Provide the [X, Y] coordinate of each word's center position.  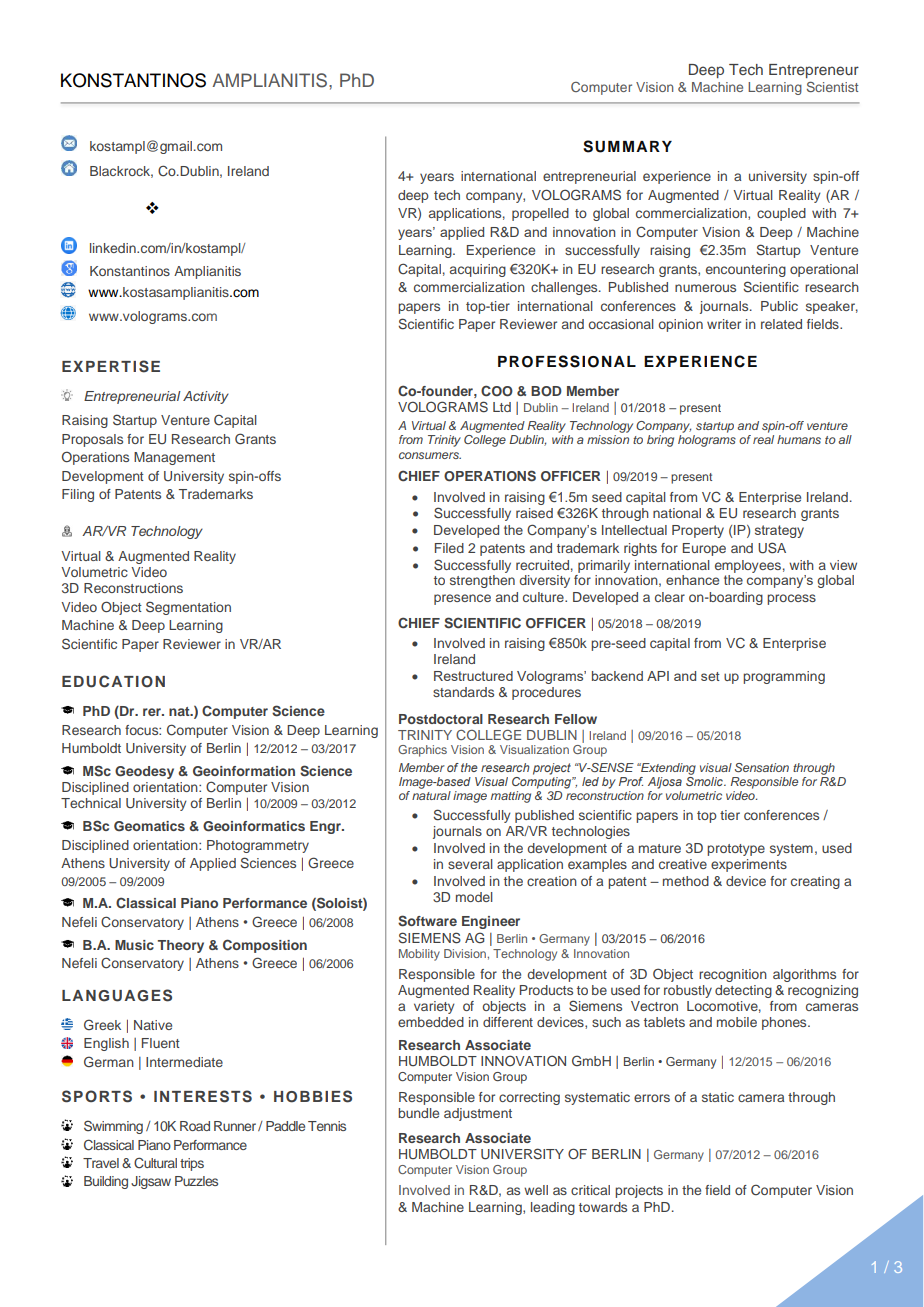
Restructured [473, 676]
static [718, 1097]
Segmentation [188, 608]
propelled [540, 214]
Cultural [155, 1163]
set [710, 676]
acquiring [478, 270]
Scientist [832, 86]
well [536, 1190]
